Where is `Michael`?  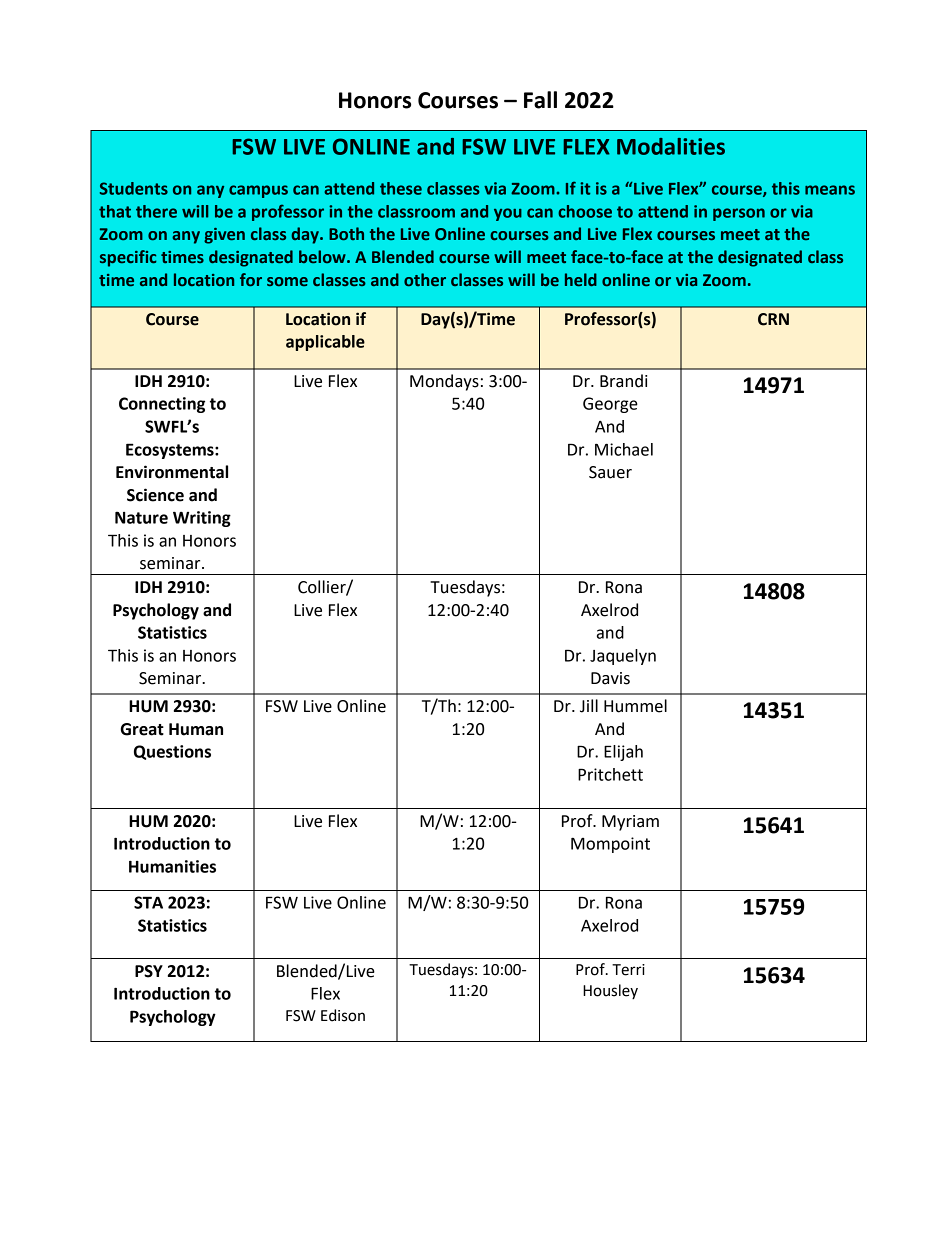 Michael is located at coordinates (624, 449).
